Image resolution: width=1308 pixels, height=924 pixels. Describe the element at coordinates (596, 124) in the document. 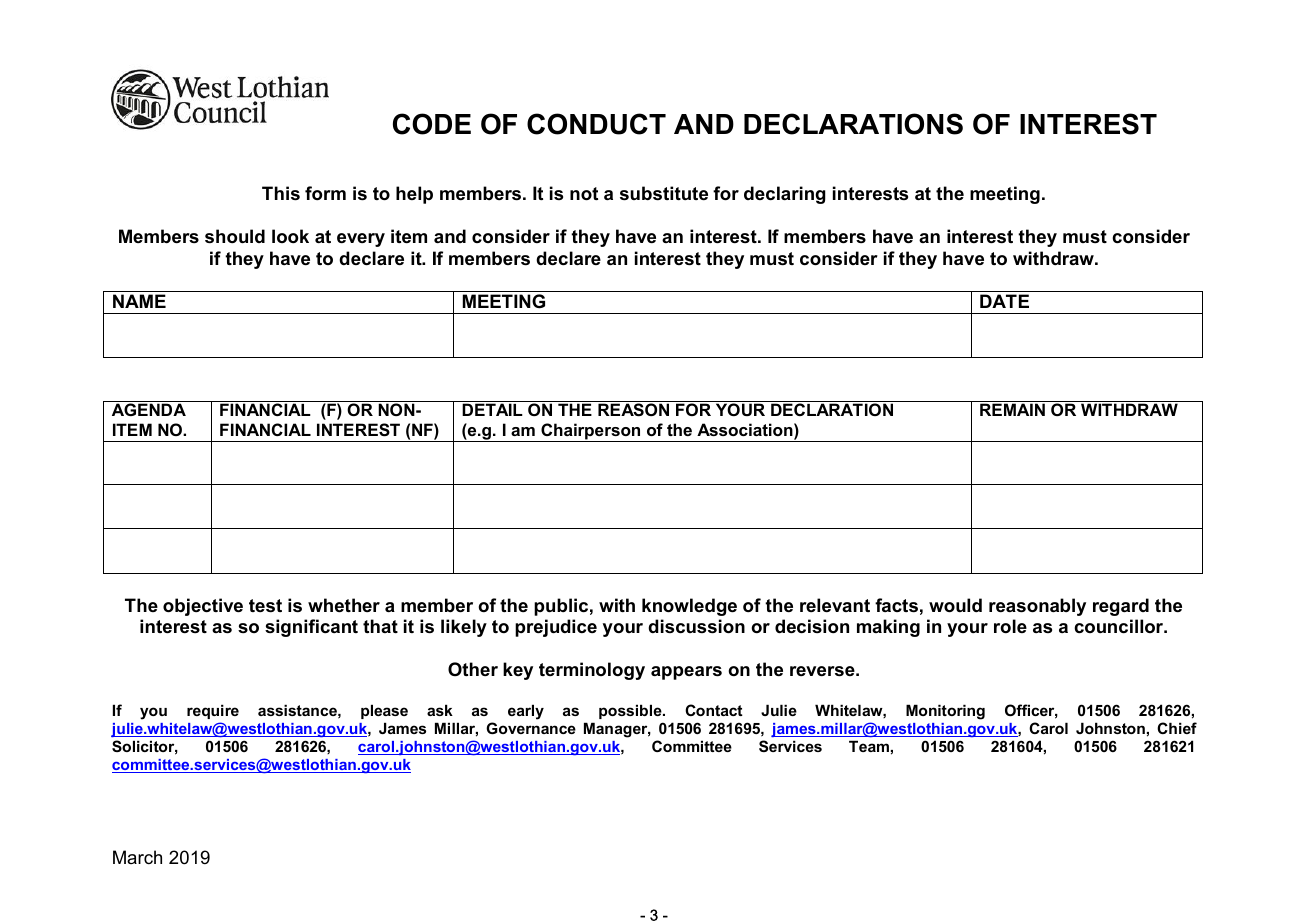

I see `CONDUCT` at that location.
